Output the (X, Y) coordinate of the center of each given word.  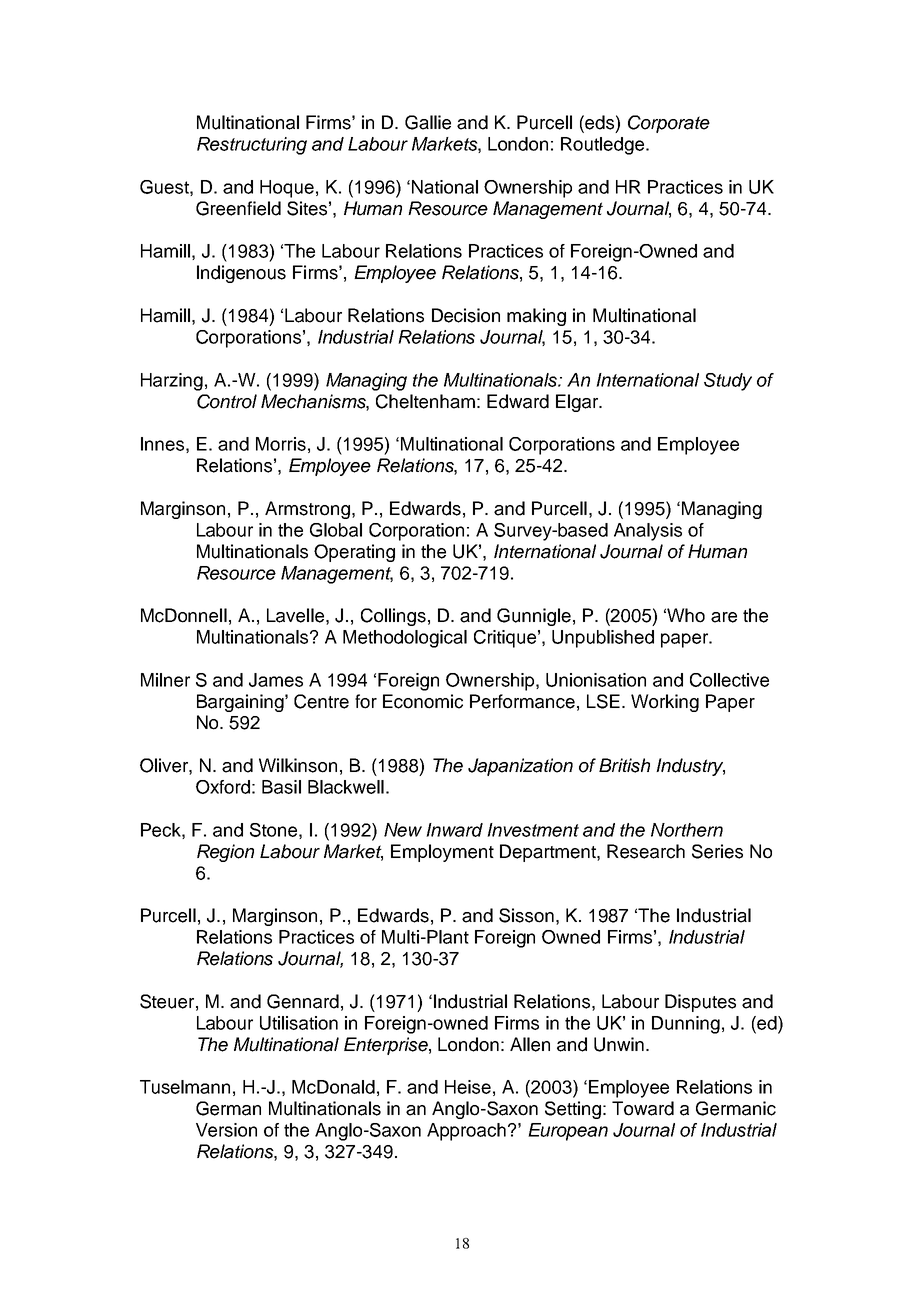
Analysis (648, 532)
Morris (281, 444)
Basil (281, 787)
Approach (466, 1132)
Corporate (669, 124)
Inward (454, 830)
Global (336, 530)
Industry (690, 767)
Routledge (604, 146)
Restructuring (252, 146)
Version (226, 1130)
